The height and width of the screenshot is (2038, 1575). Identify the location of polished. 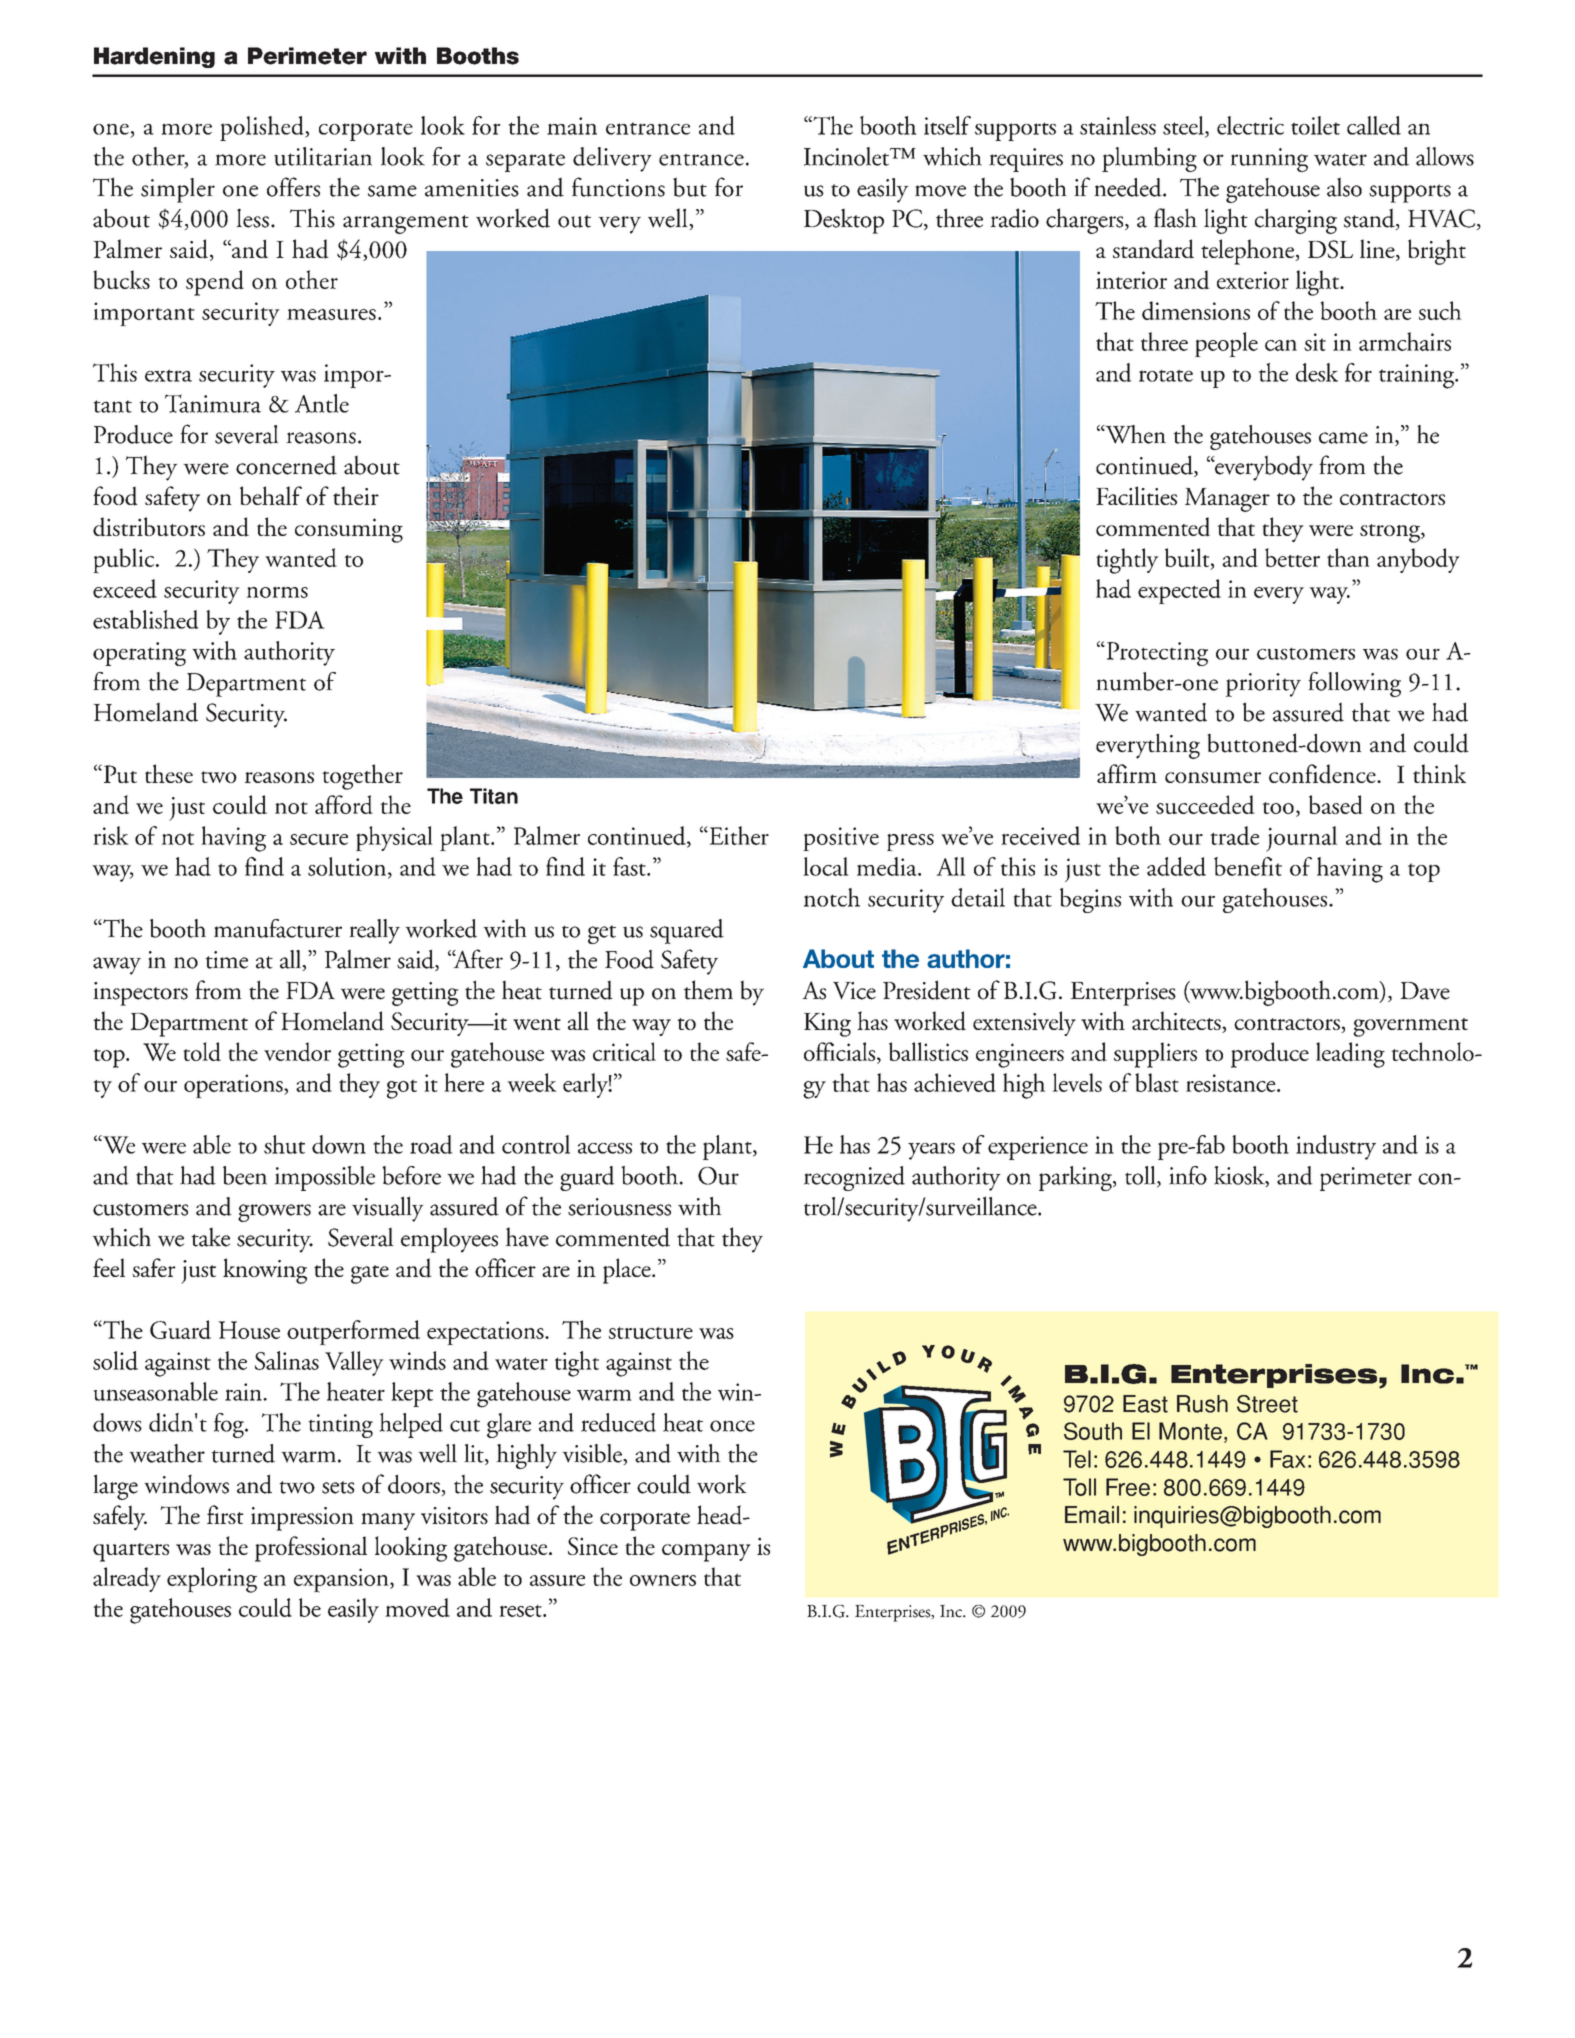
(263, 128).
